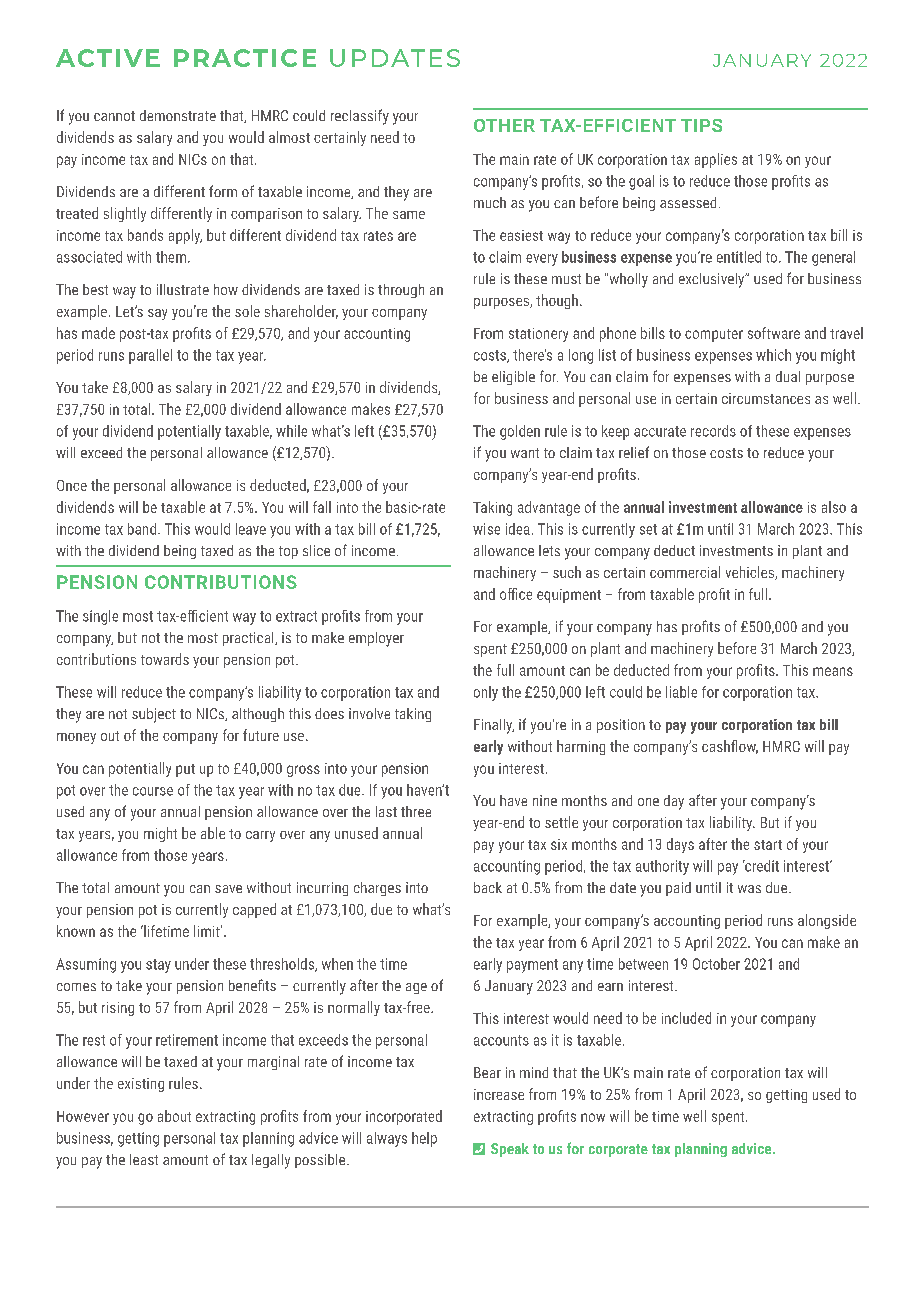 The height and width of the image is (1308, 924). Describe the element at coordinates (686, 1018) in the image. I see `included` at that location.
